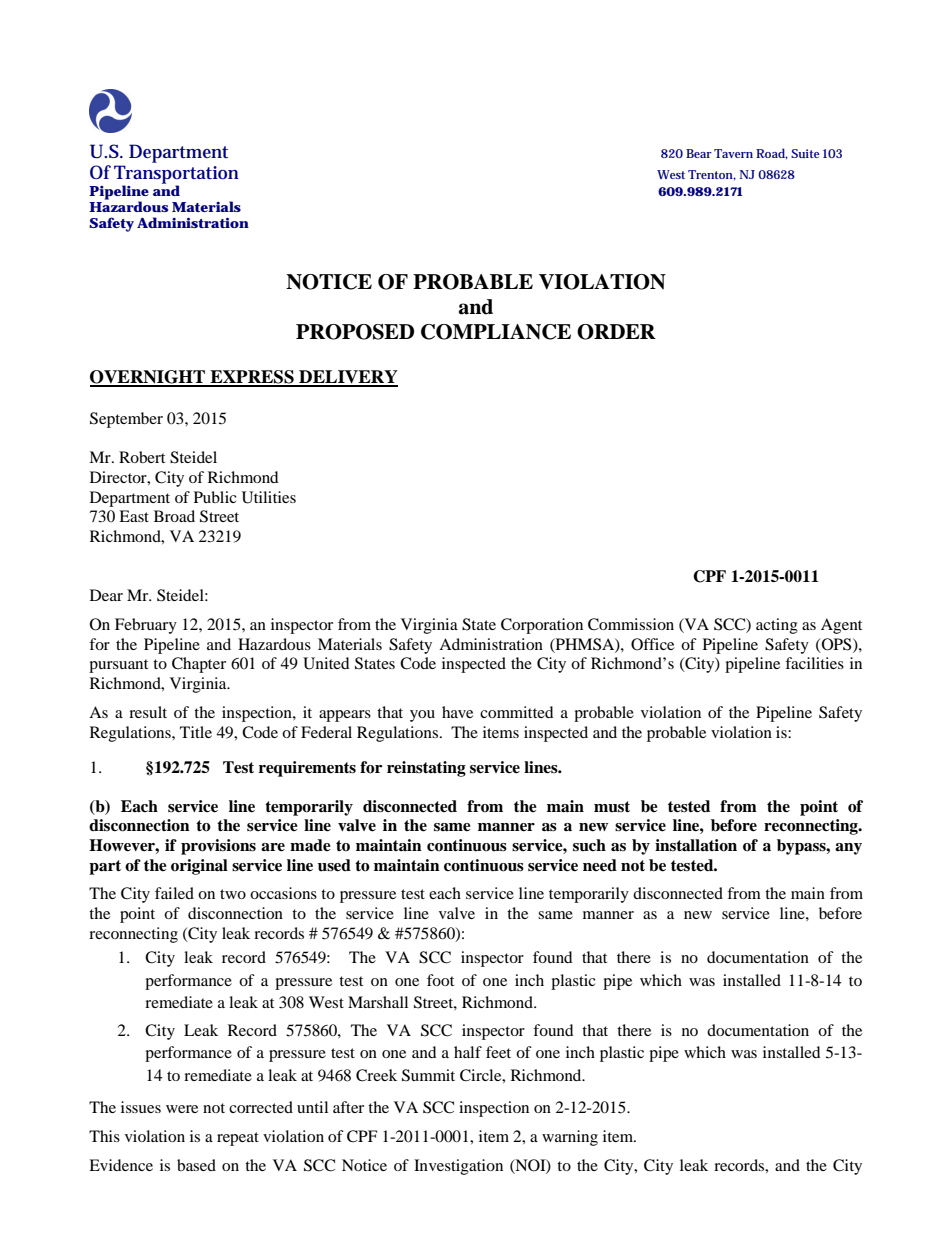  Describe the element at coordinates (196, 1165) in the document. I see `based` at that location.
